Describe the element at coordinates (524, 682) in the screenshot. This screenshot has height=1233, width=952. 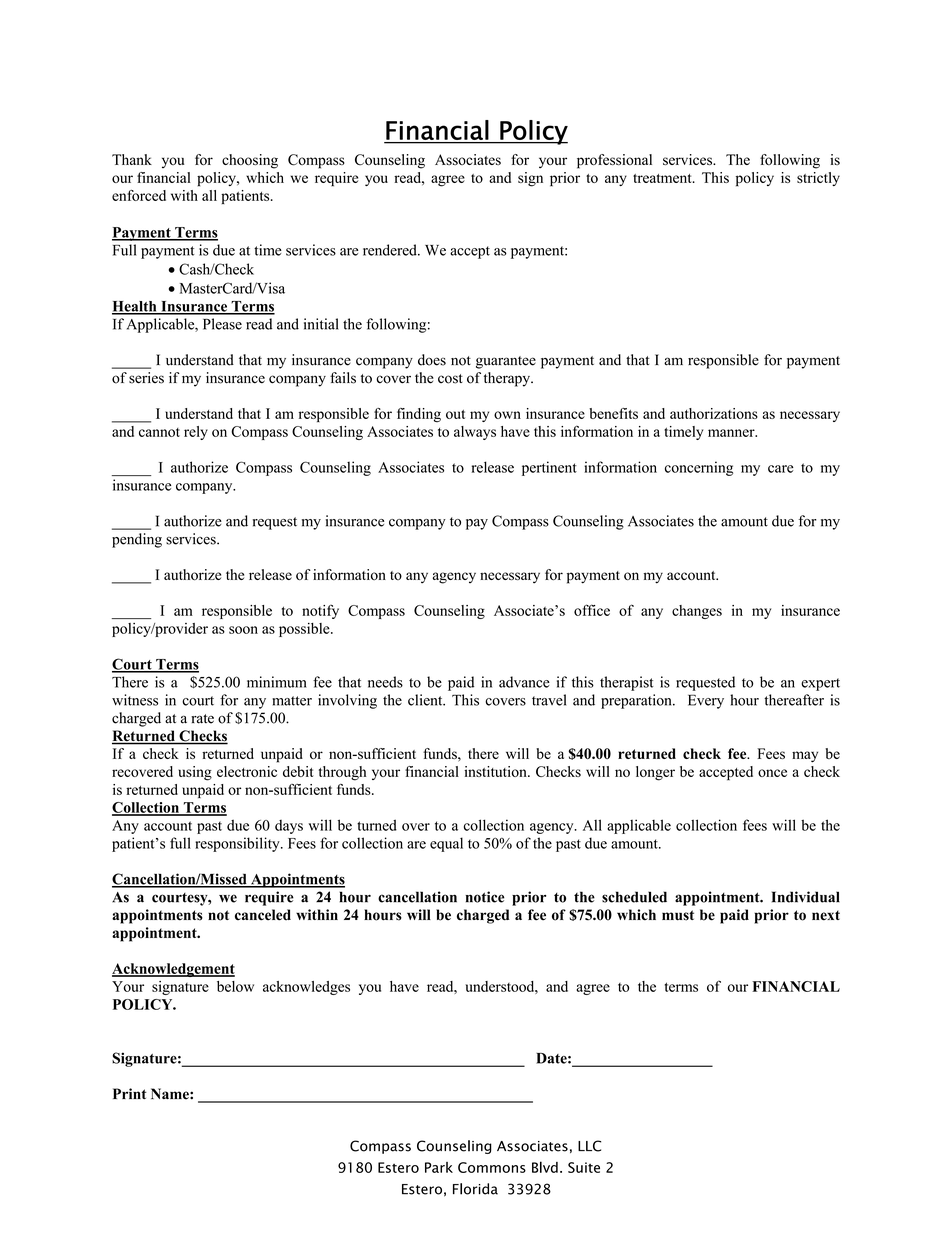
I see `advance` at that location.
